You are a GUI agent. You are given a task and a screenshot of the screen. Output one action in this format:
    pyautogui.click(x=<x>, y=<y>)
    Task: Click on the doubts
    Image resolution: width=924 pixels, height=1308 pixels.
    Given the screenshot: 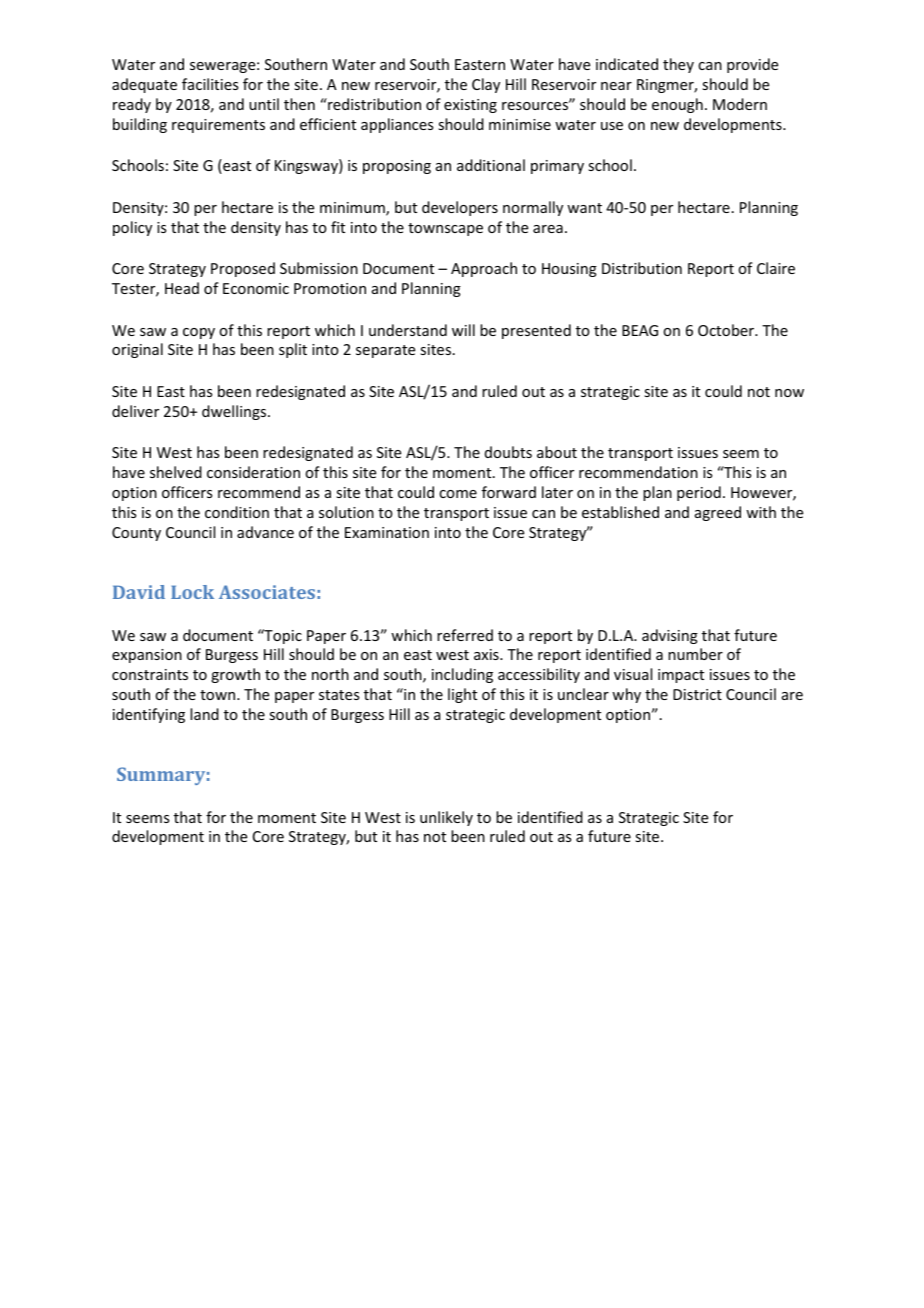 What is the action you would take?
    pyautogui.click(x=508, y=452)
